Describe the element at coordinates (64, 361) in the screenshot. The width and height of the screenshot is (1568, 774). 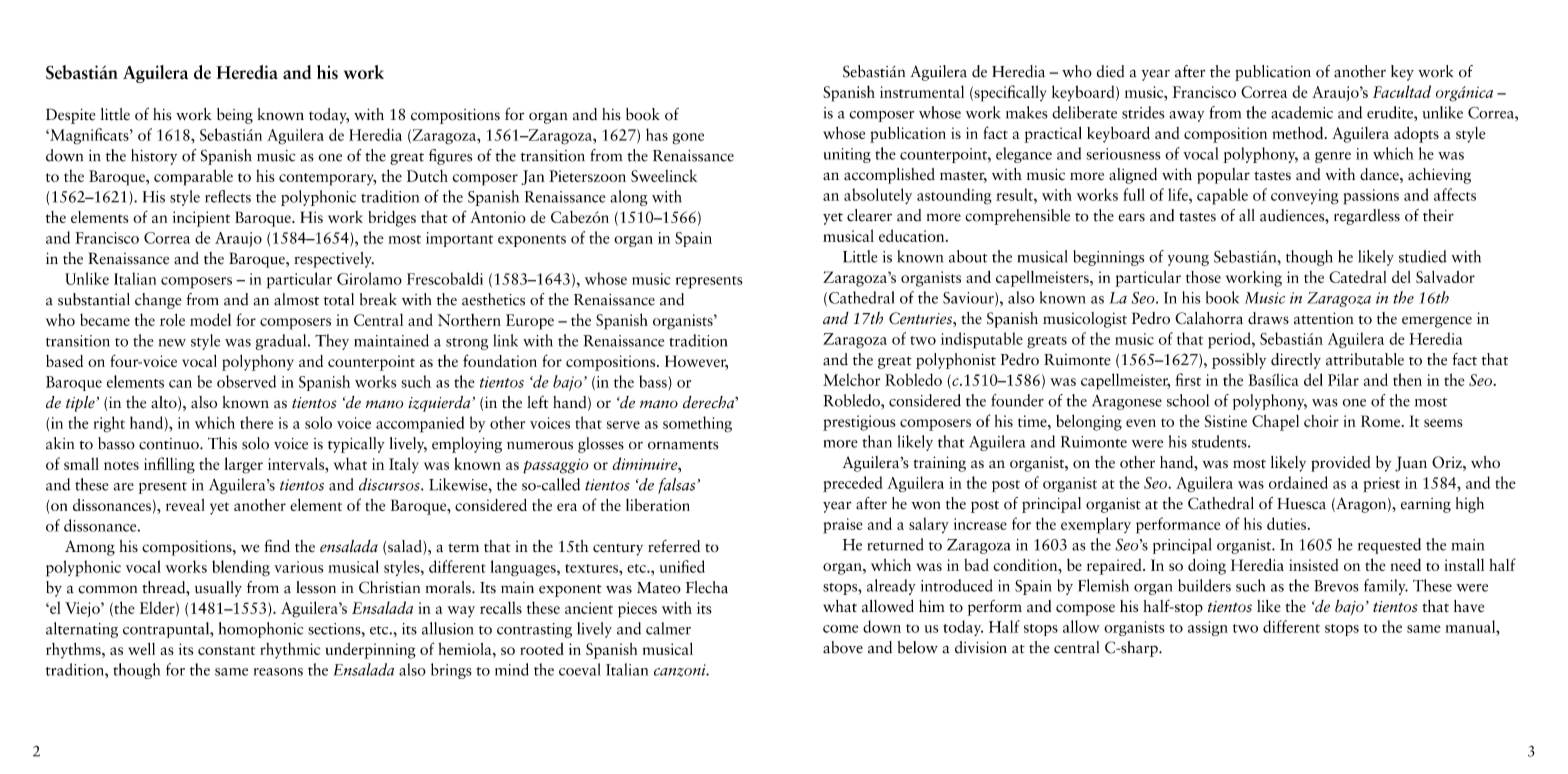
I see `based` at that location.
